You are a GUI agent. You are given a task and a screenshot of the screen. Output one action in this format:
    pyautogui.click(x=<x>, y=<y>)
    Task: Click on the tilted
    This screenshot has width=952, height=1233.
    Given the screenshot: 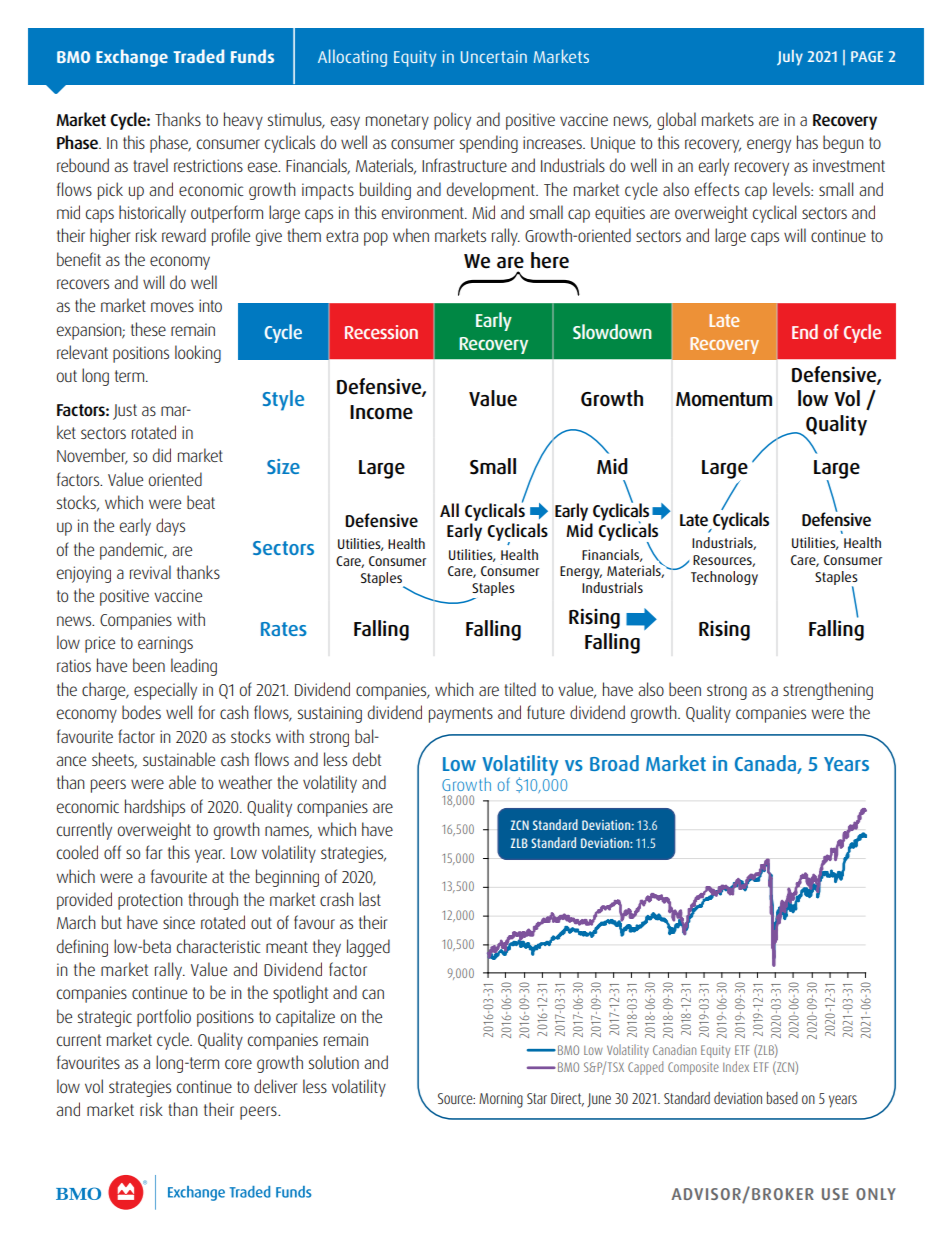 What is the action you would take?
    pyautogui.click(x=520, y=689)
